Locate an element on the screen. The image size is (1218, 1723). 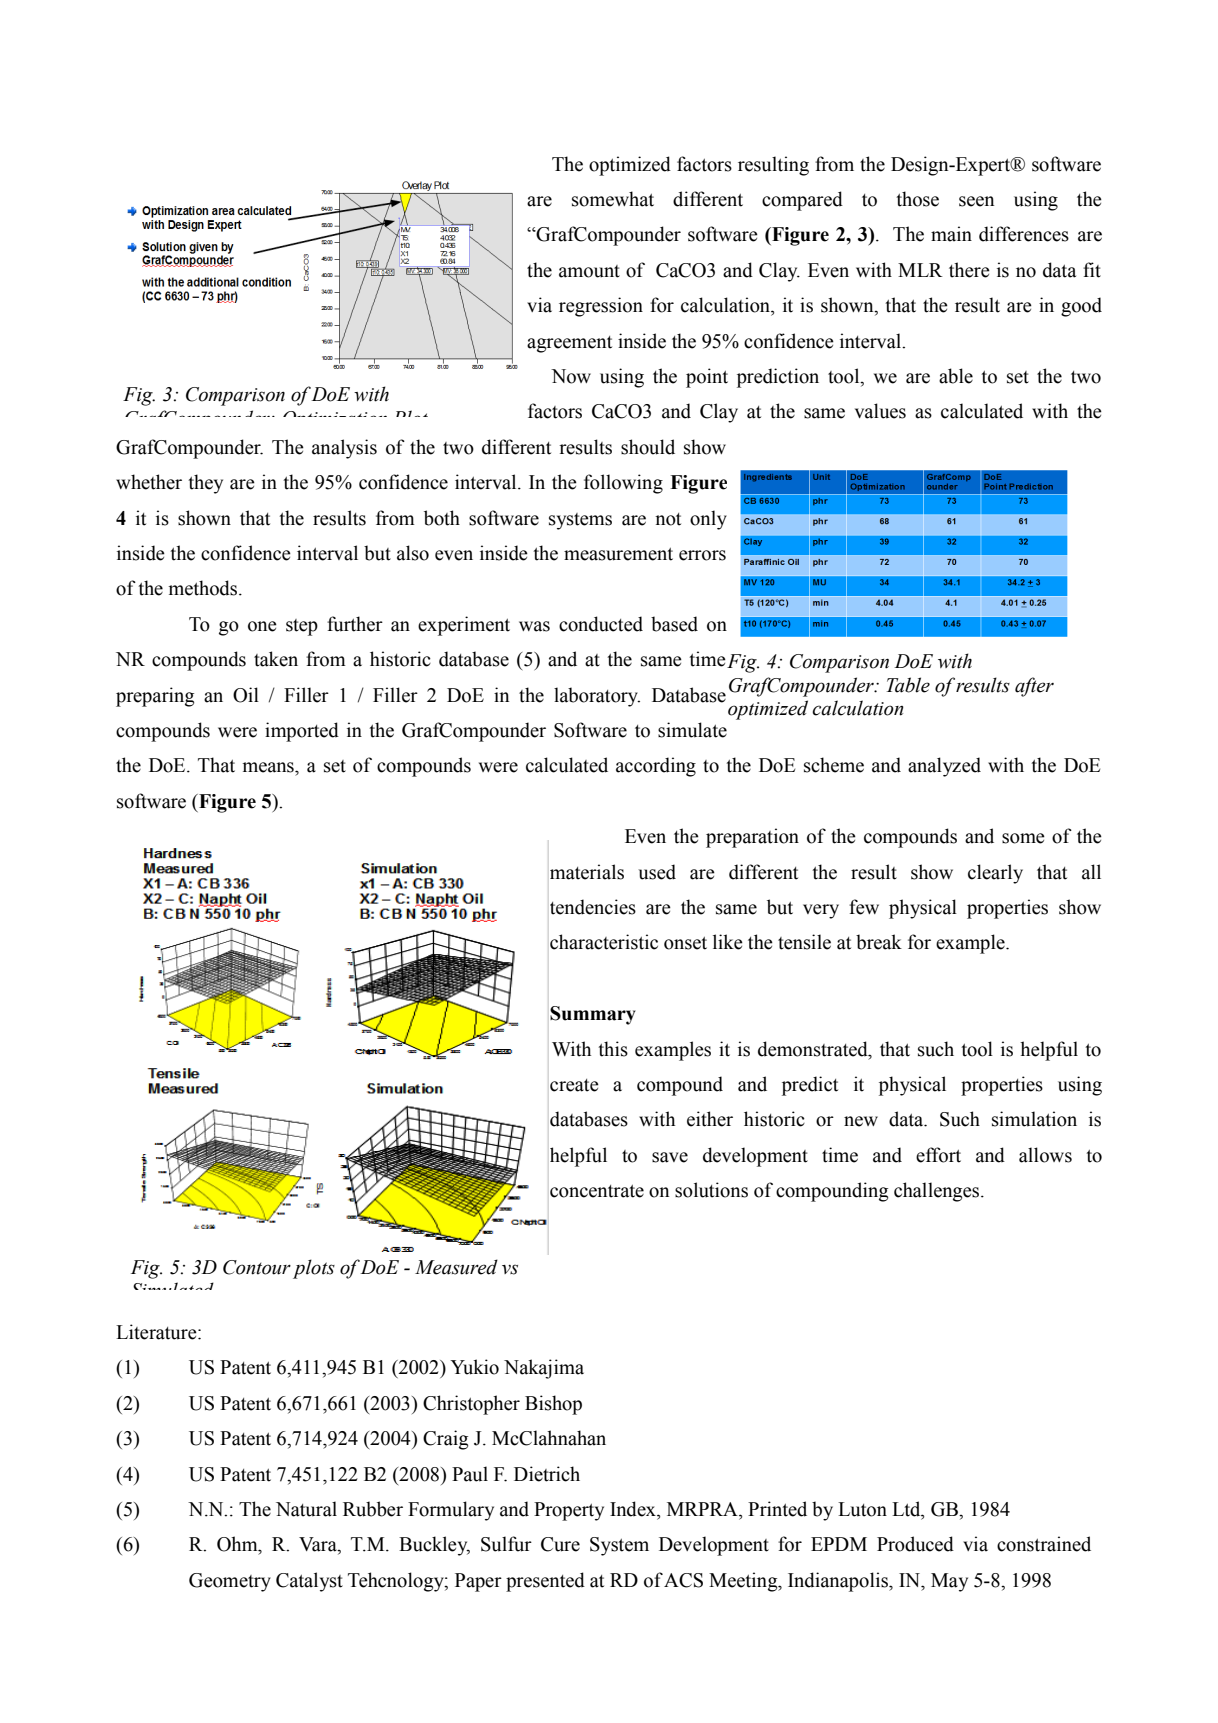
main is located at coordinates (951, 234).
